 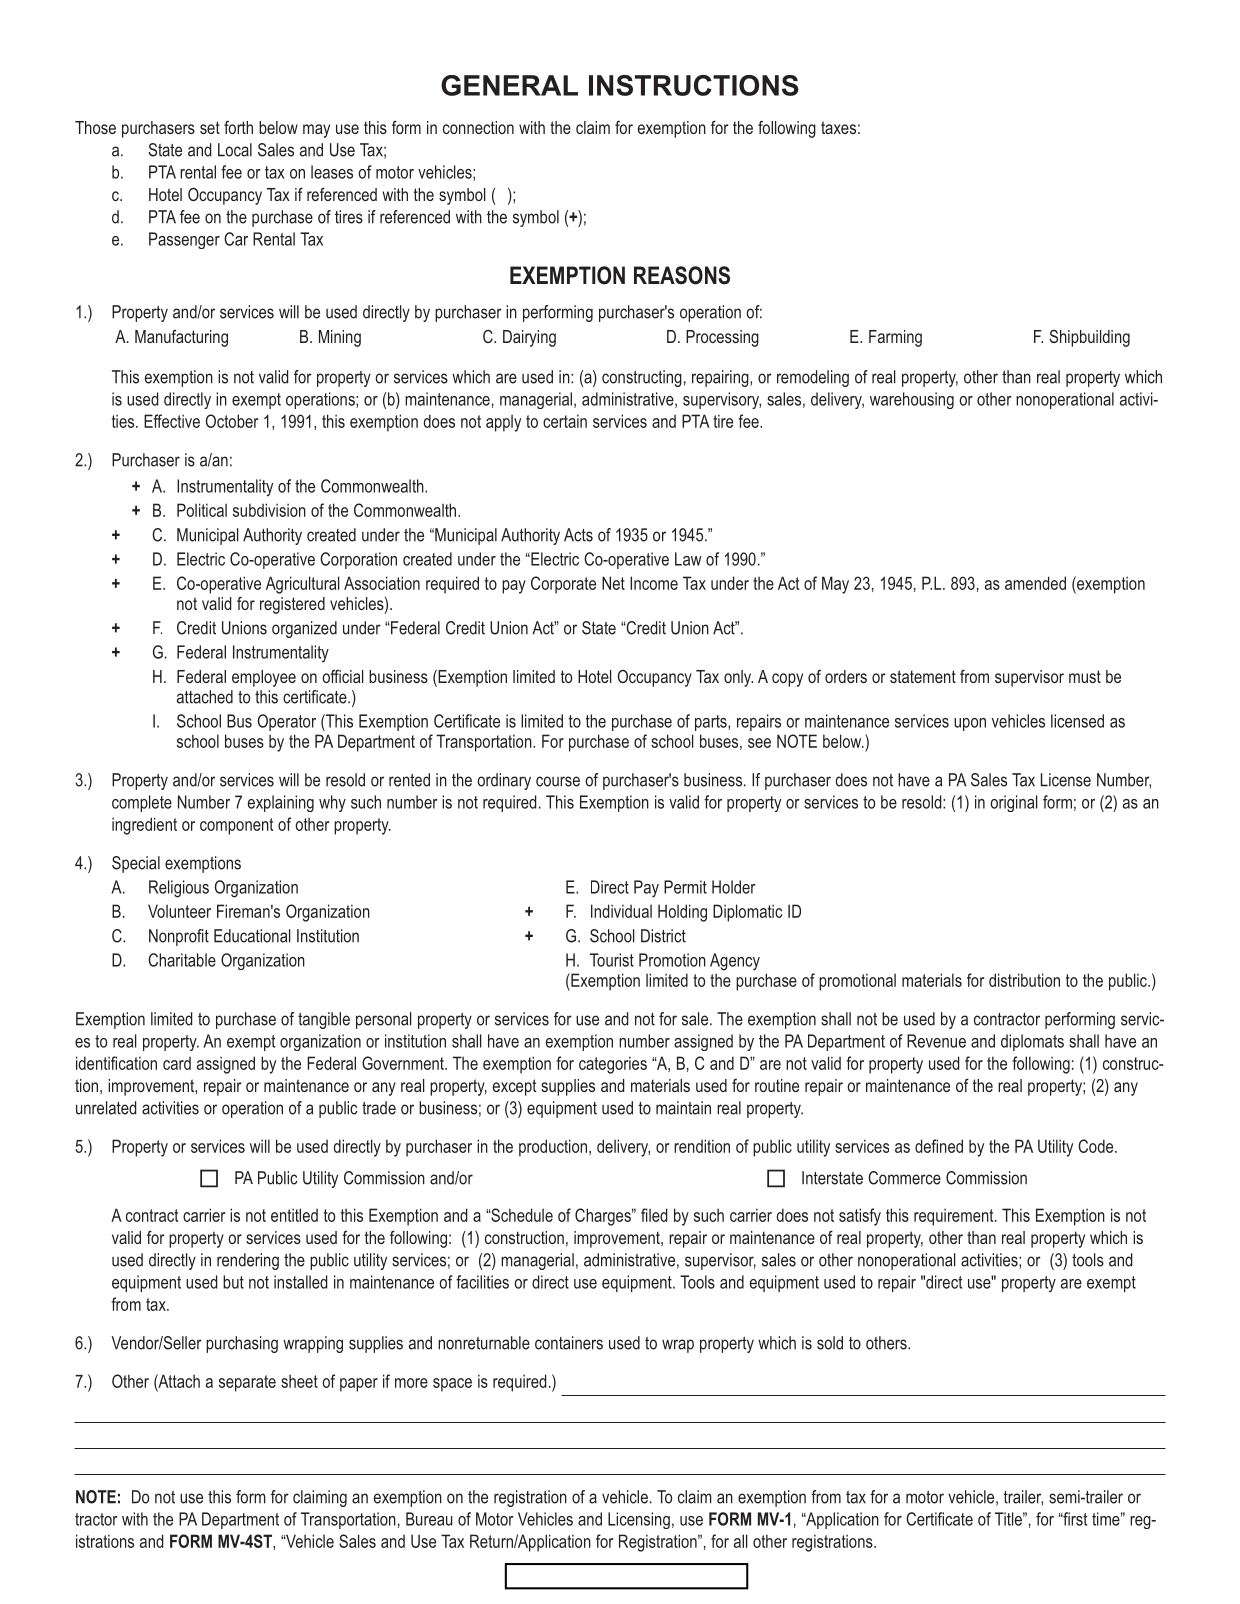 I want to click on maintain, so click(x=683, y=1108).
